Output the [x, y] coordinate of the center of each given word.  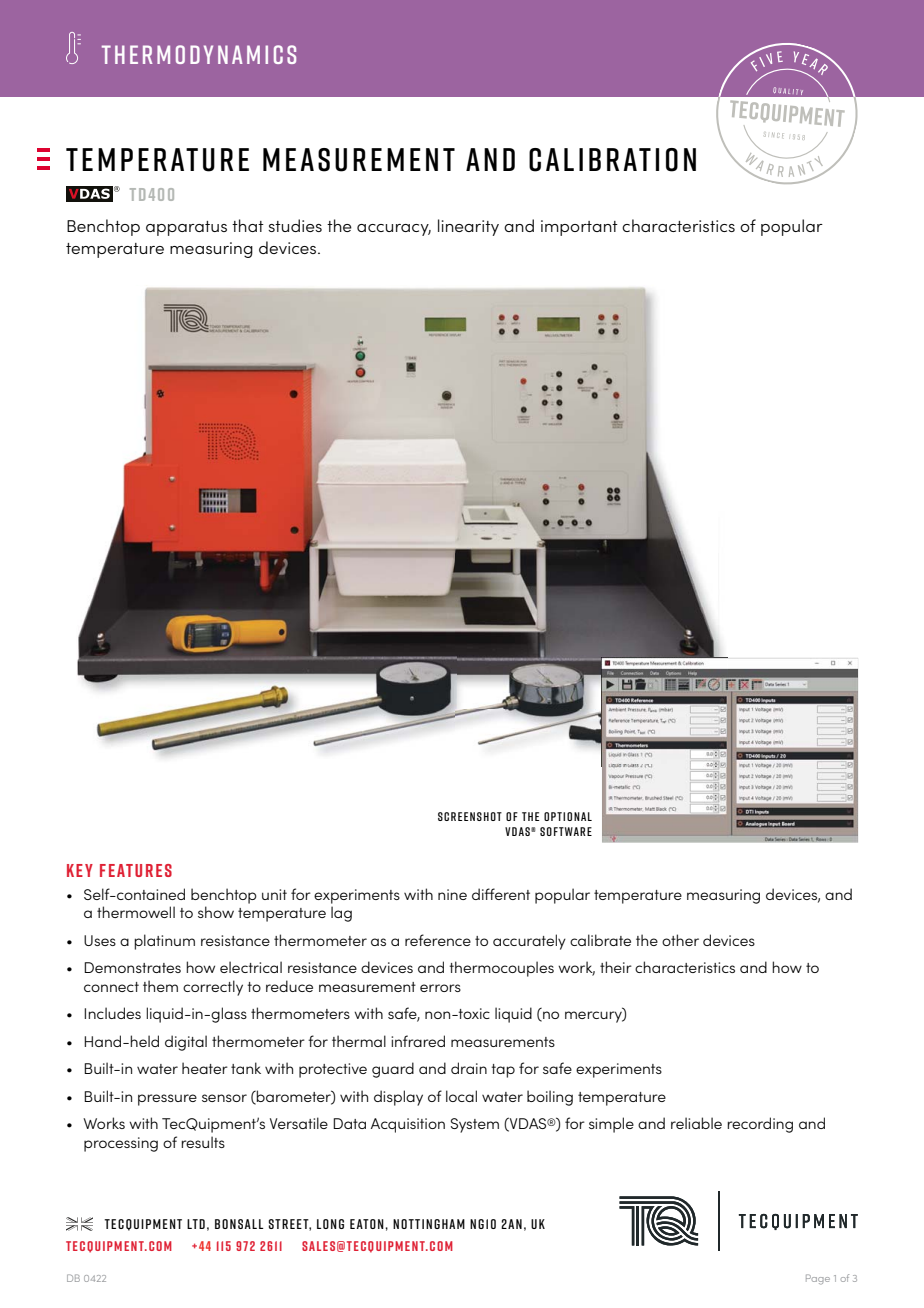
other [680, 940]
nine [452, 894]
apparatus [186, 228]
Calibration [612, 160]
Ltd [196, 1224]
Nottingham [429, 1224]
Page [818, 1279]
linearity [468, 227]
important [579, 228]
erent [512, 894]
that [248, 225]
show [216, 912]
